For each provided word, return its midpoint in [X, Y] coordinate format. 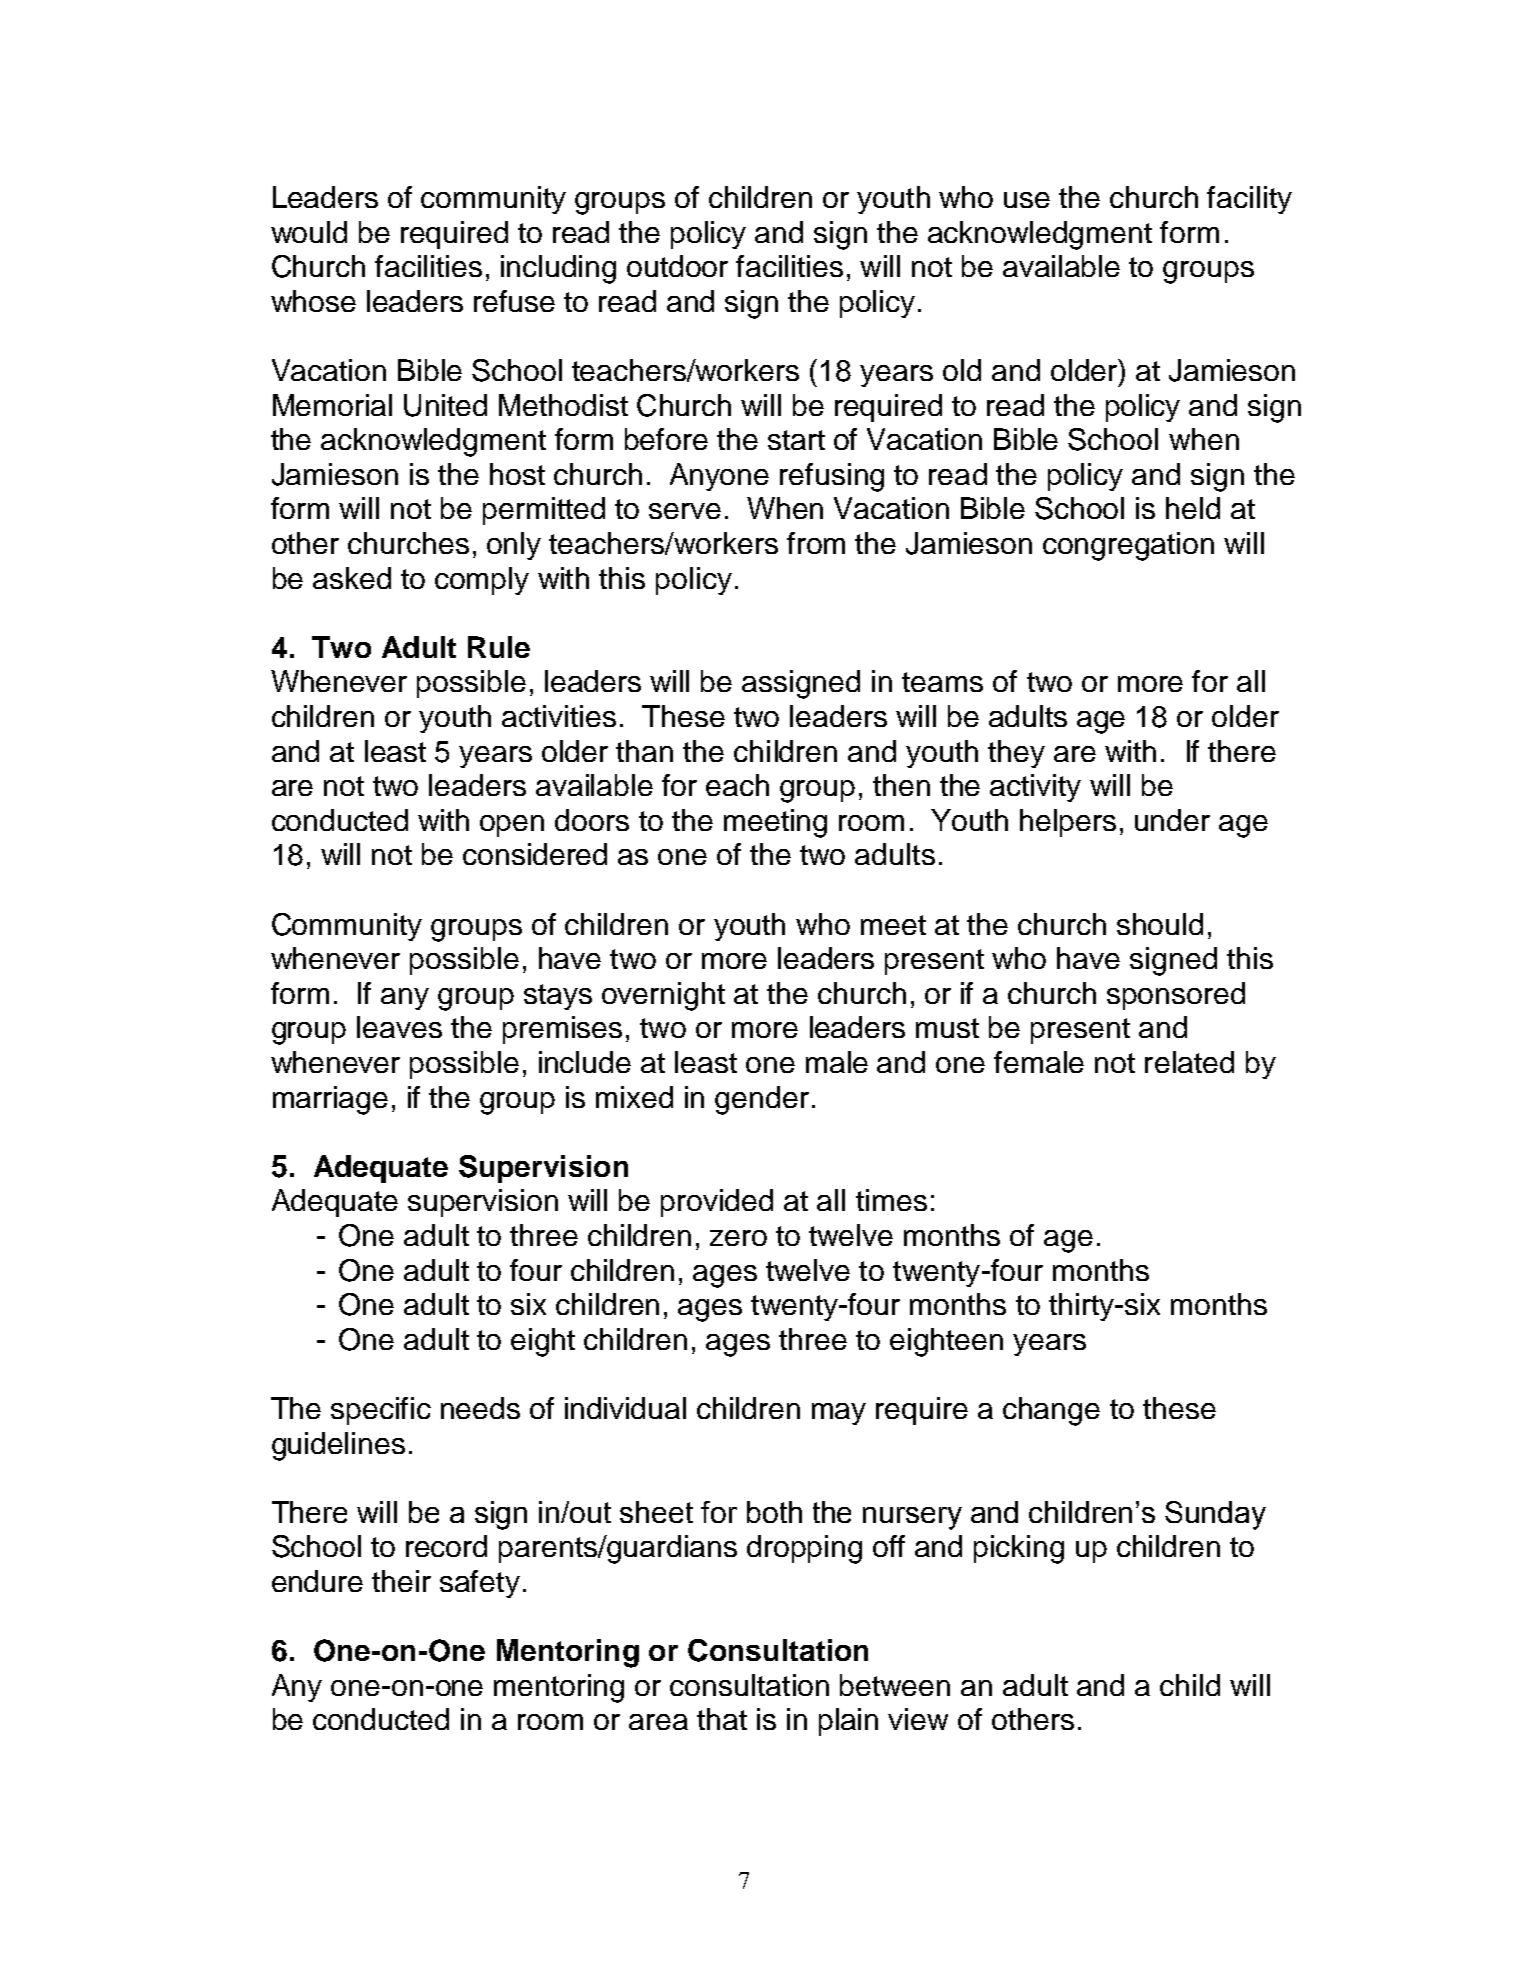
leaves [399, 1027]
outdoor [677, 266]
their [401, 1581]
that [722, 1719]
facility [1249, 200]
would [309, 232]
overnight [663, 996]
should [1160, 924]
